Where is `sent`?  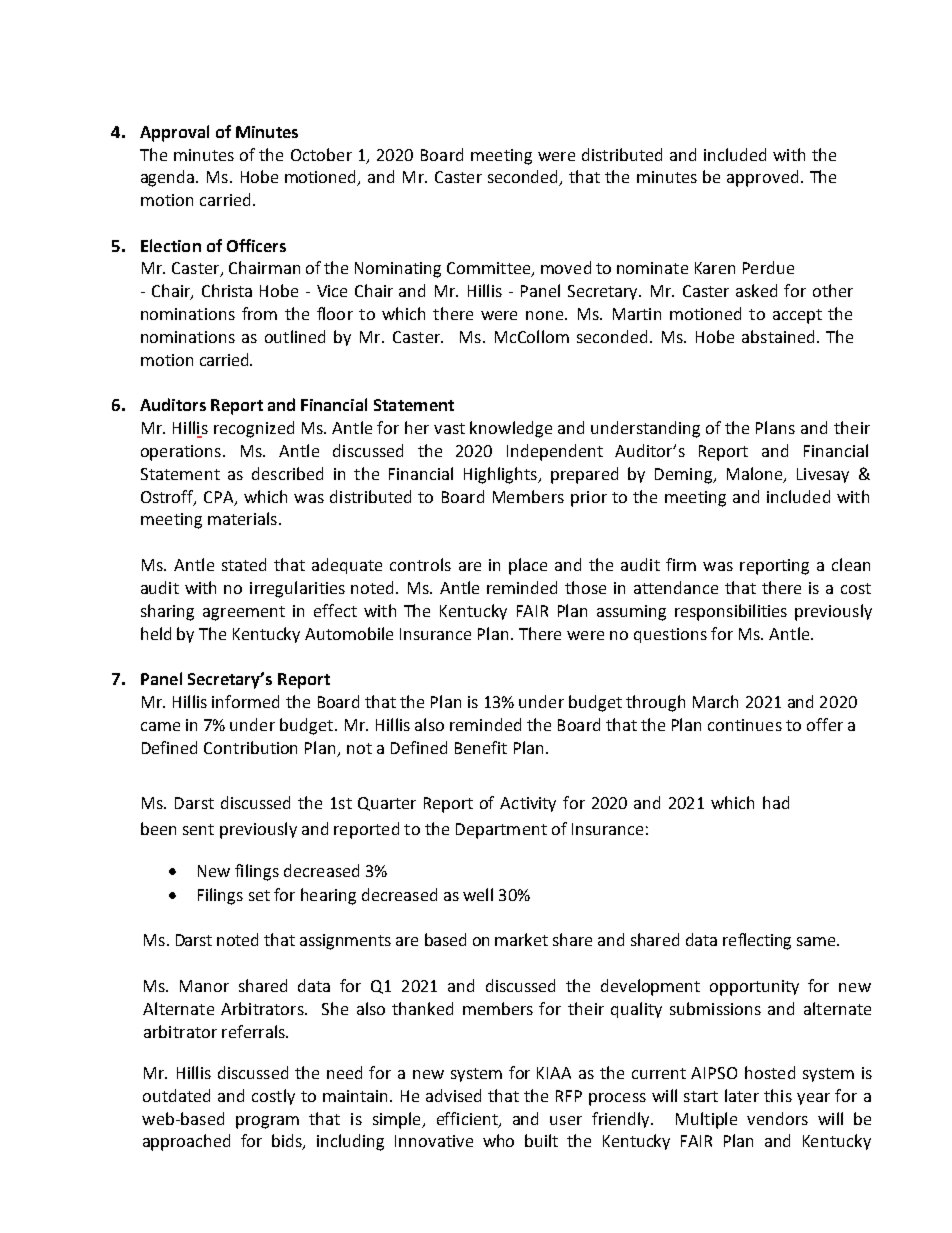
sent is located at coordinates (198, 829).
